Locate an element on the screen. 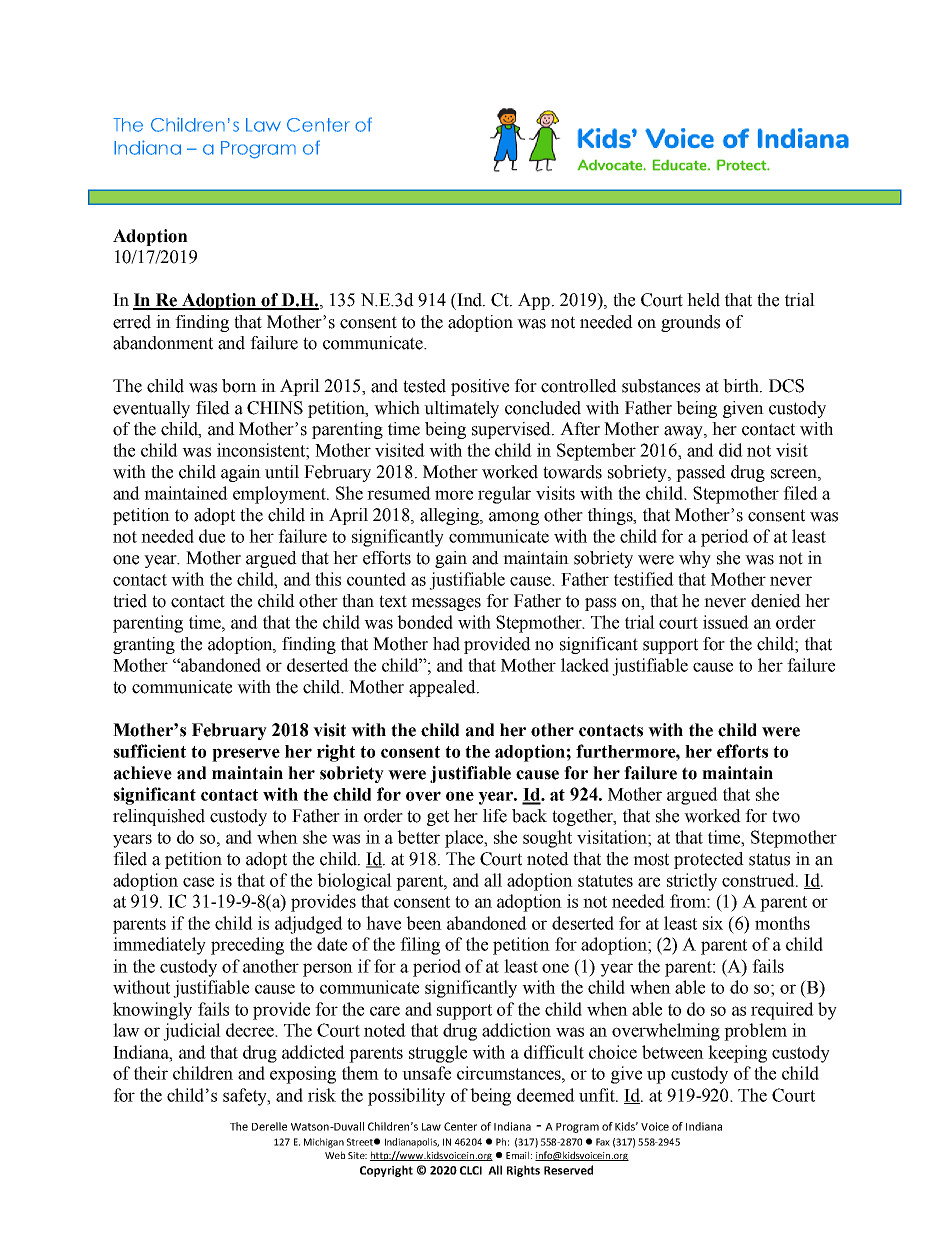 The image size is (952, 1233). due is located at coordinates (212, 536).
